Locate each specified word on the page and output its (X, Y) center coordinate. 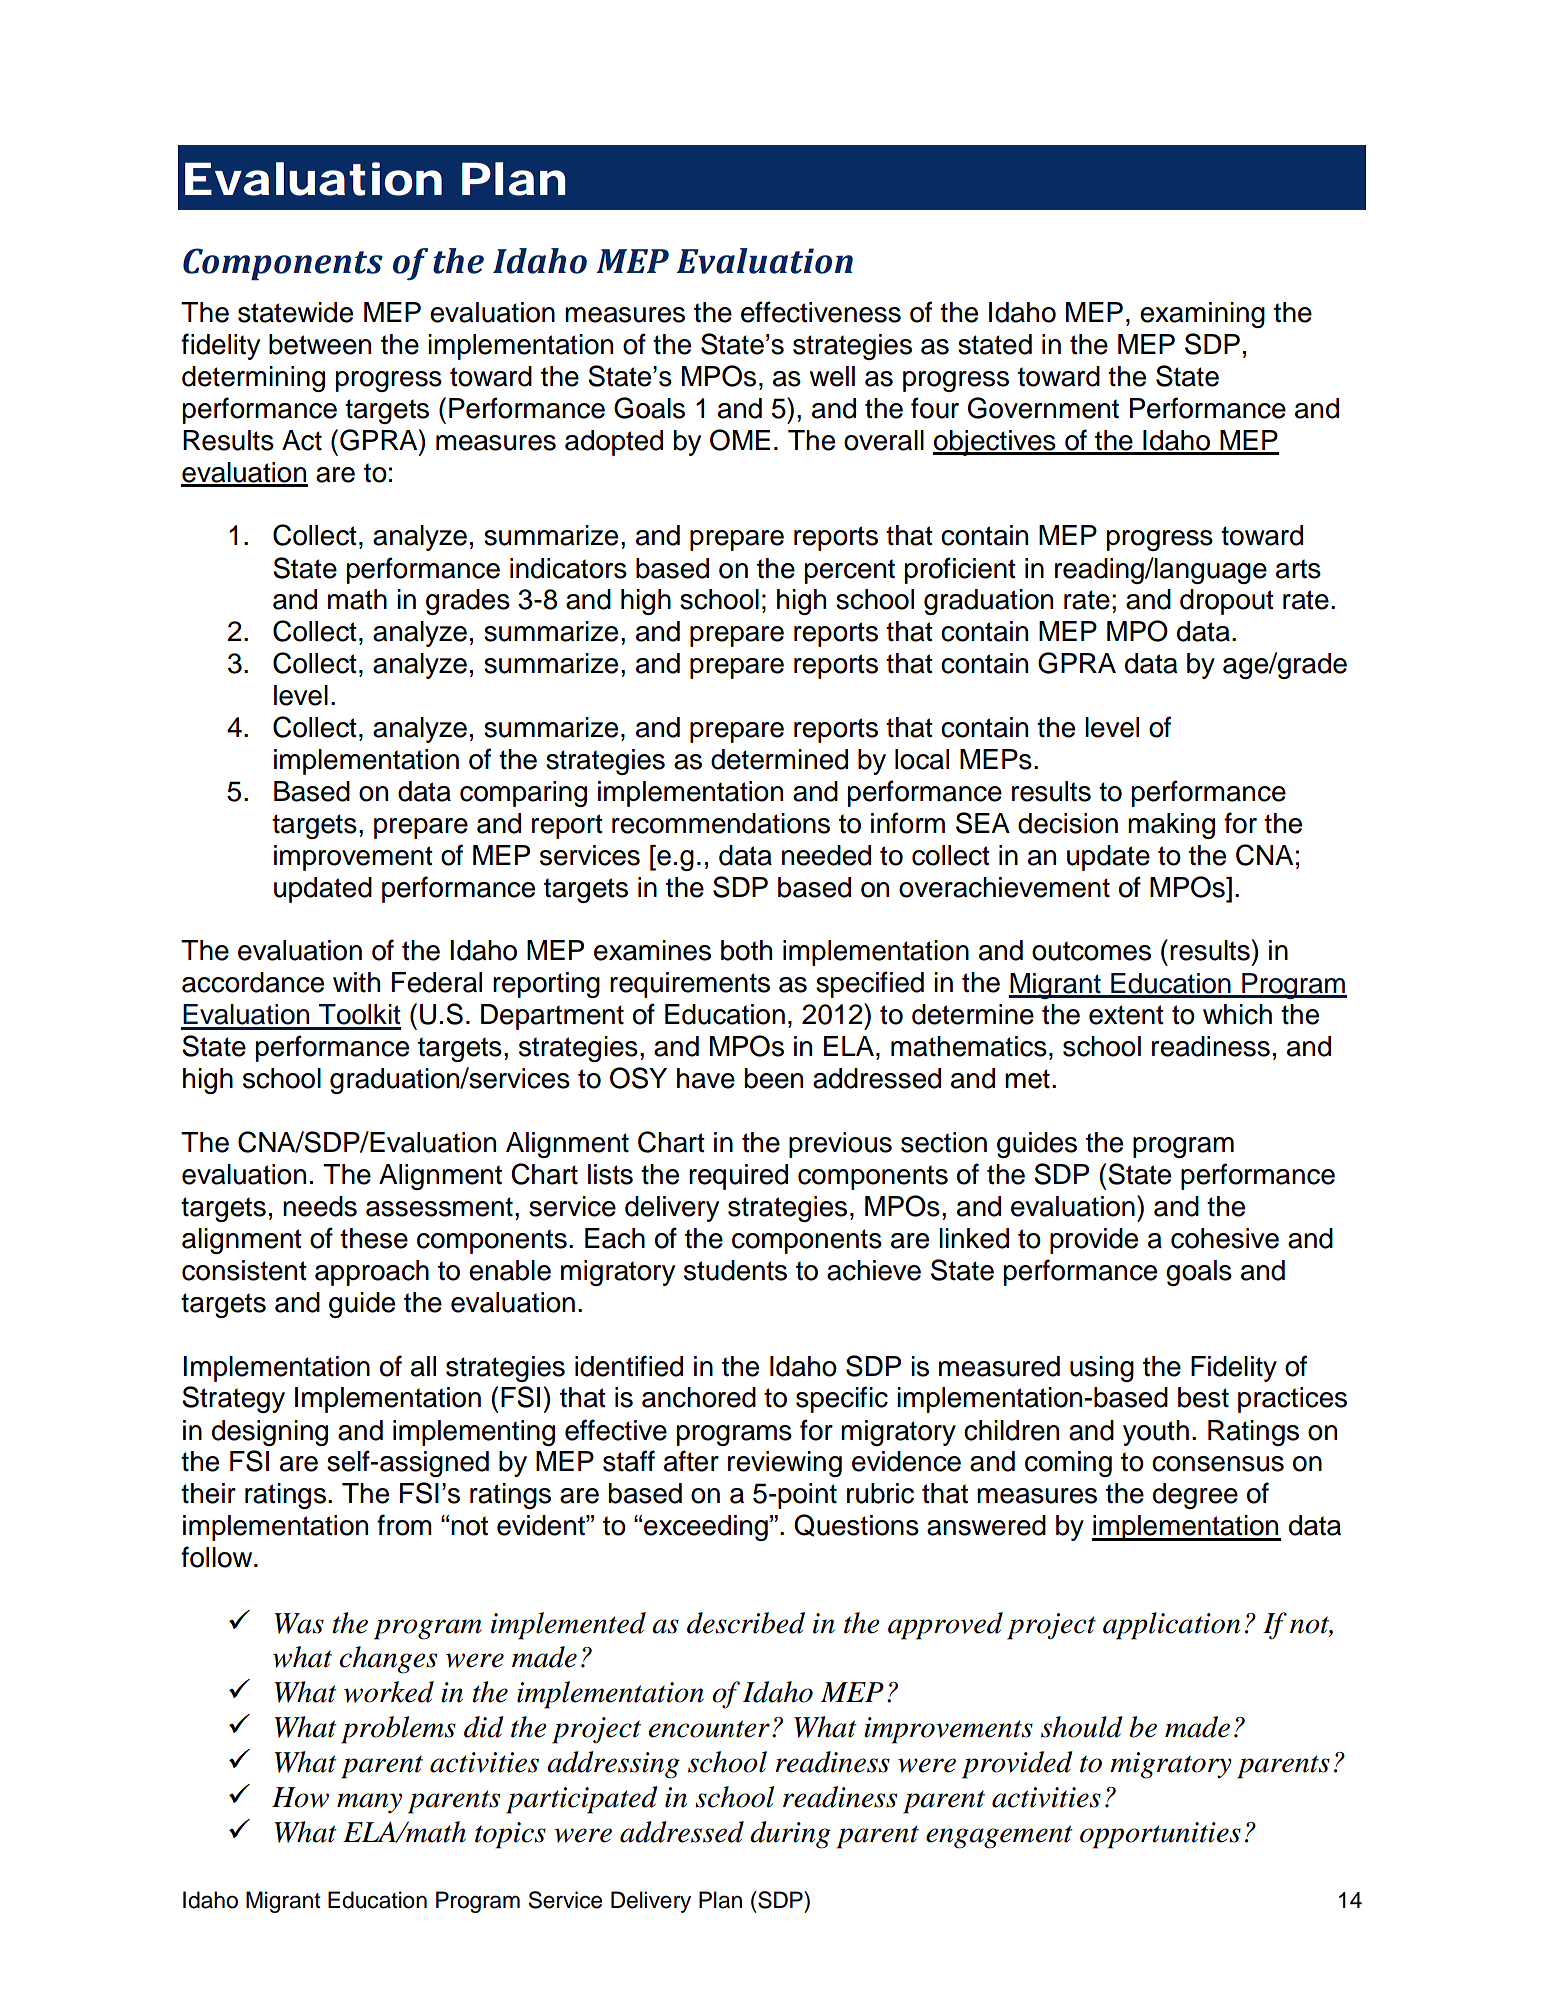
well (832, 376)
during (790, 1835)
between (320, 344)
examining (1202, 315)
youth (1156, 1433)
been (774, 1078)
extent (1126, 1015)
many (369, 1803)
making (1171, 826)
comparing (523, 794)
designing (270, 1433)
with (356, 982)
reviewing (785, 1464)
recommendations (721, 823)
